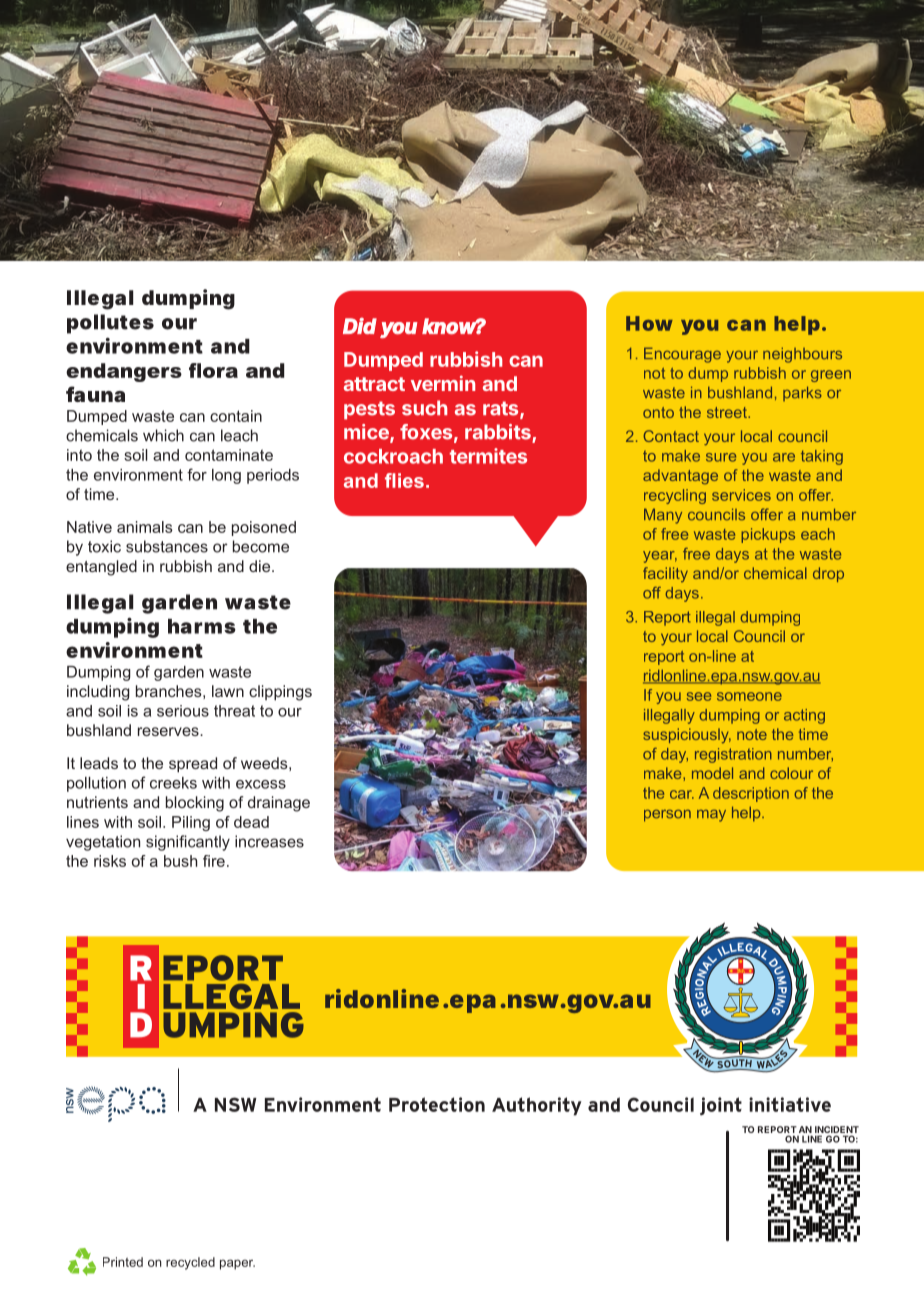 The image size is (924, 1308). What do you see at coordinates (749, 696) in the screenshot?
I see `someone` at bounding box center [749, 696].
